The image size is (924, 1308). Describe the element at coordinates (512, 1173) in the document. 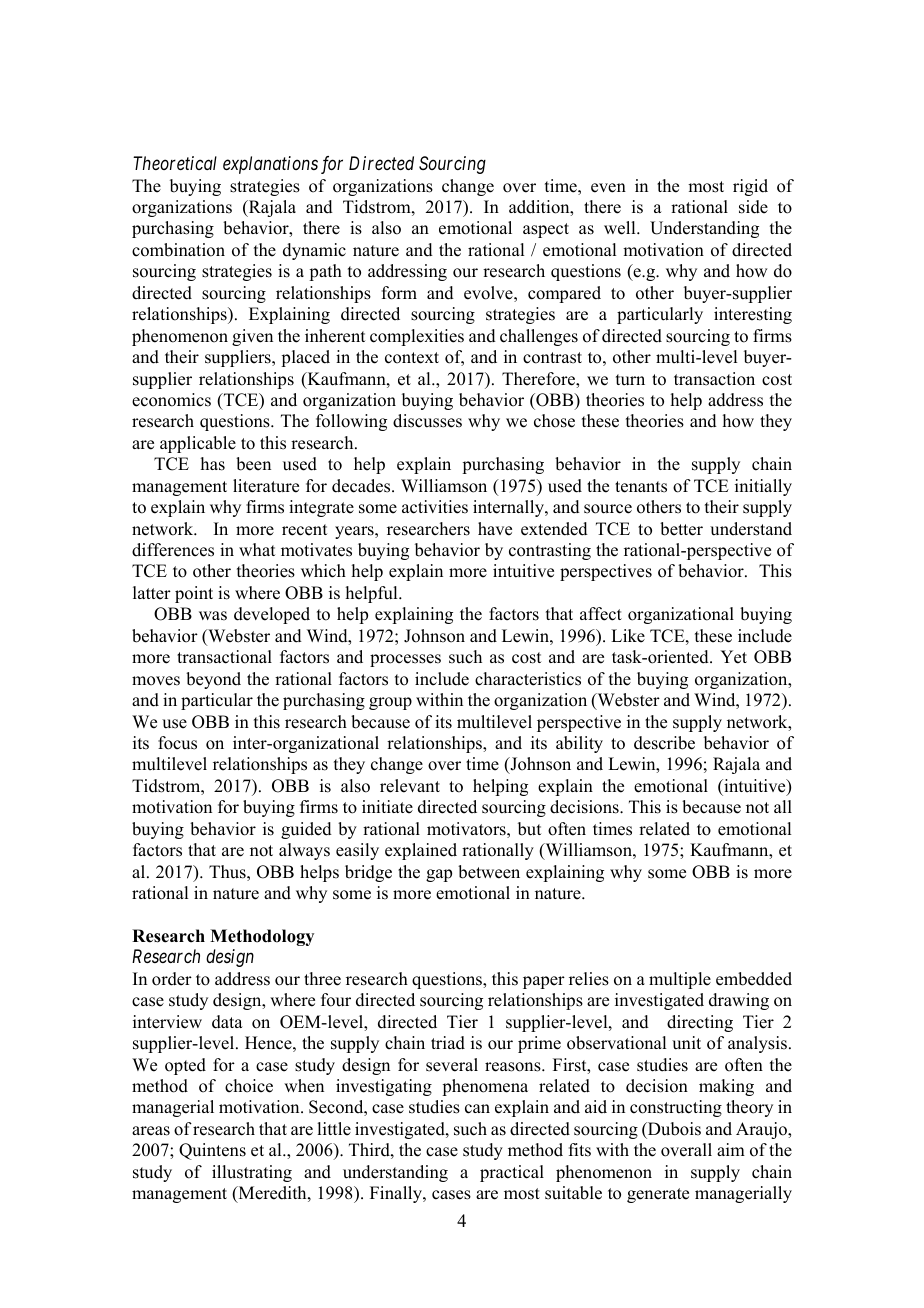

I see `practical` at that location.
